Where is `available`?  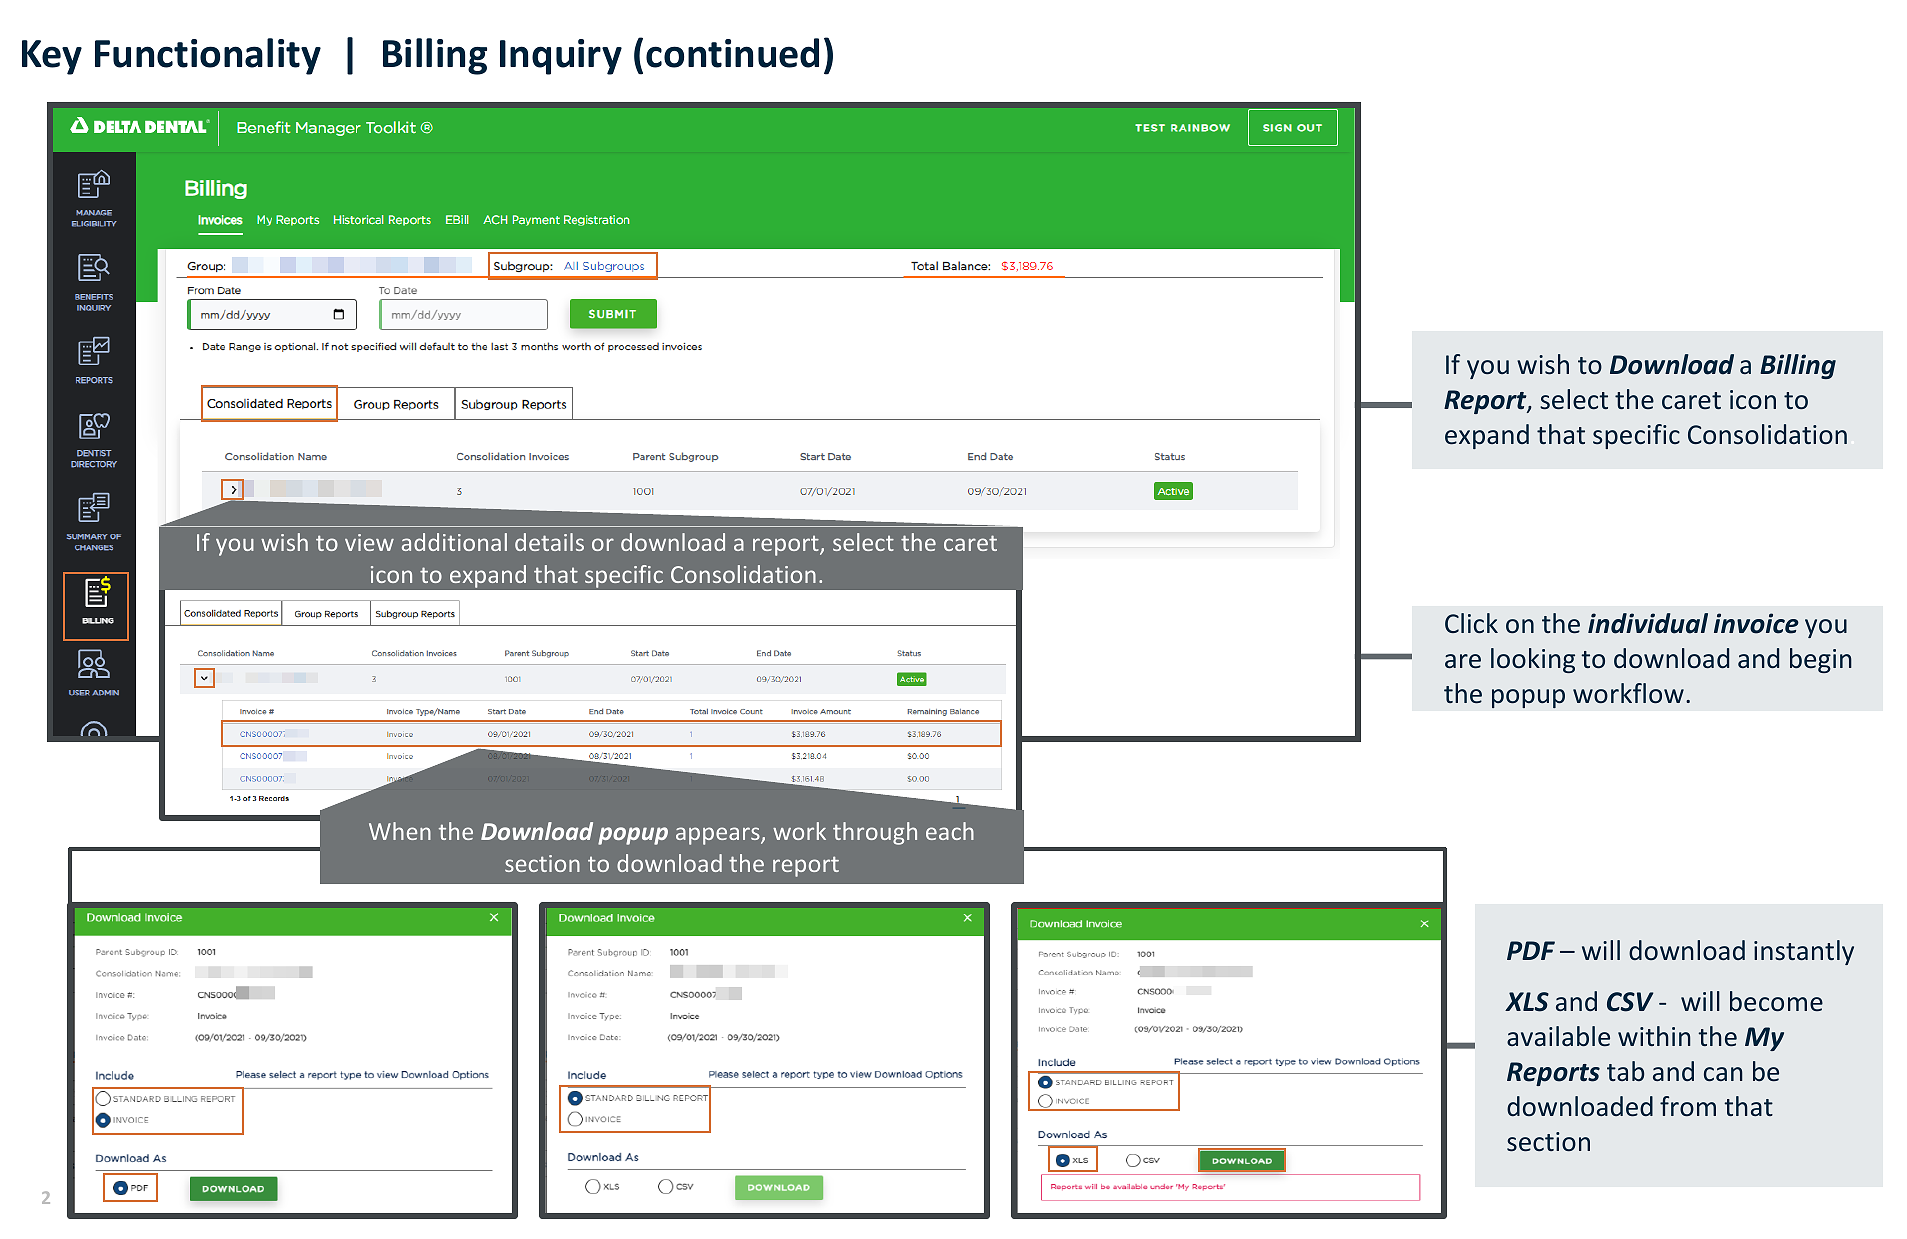
available is located at coordinates (1558, 1036).
